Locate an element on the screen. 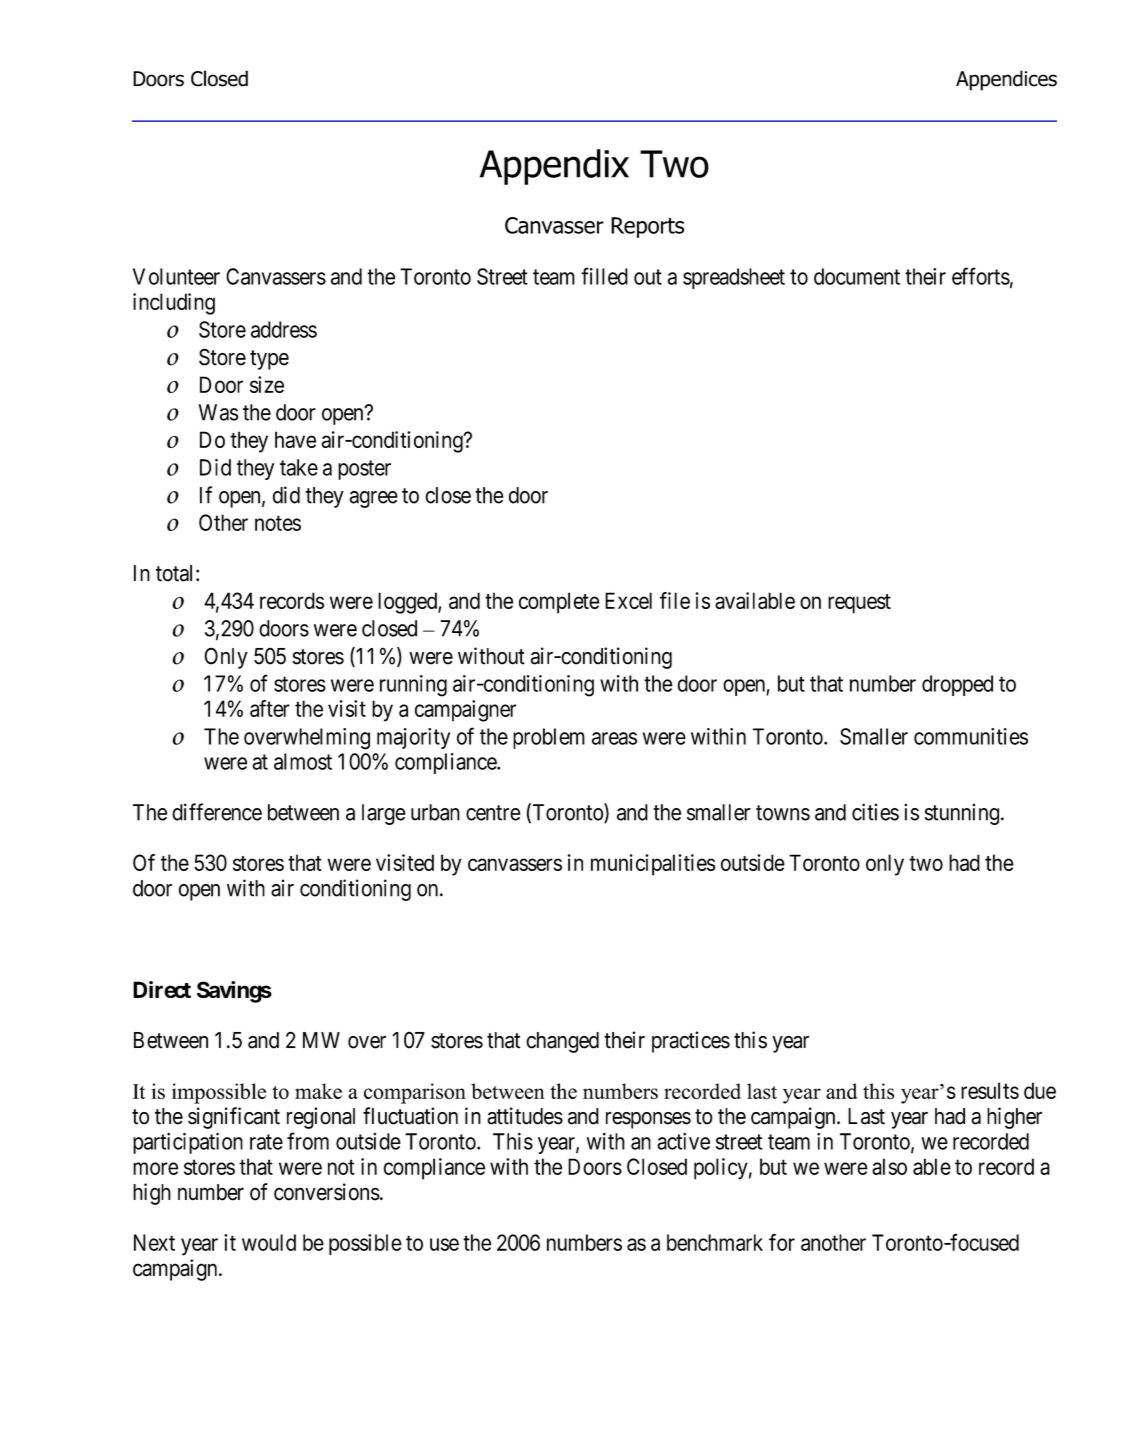 Image resolution: width=1123 pixels, height=1453 pixels. stunning is located at coordinates (962, 814).
